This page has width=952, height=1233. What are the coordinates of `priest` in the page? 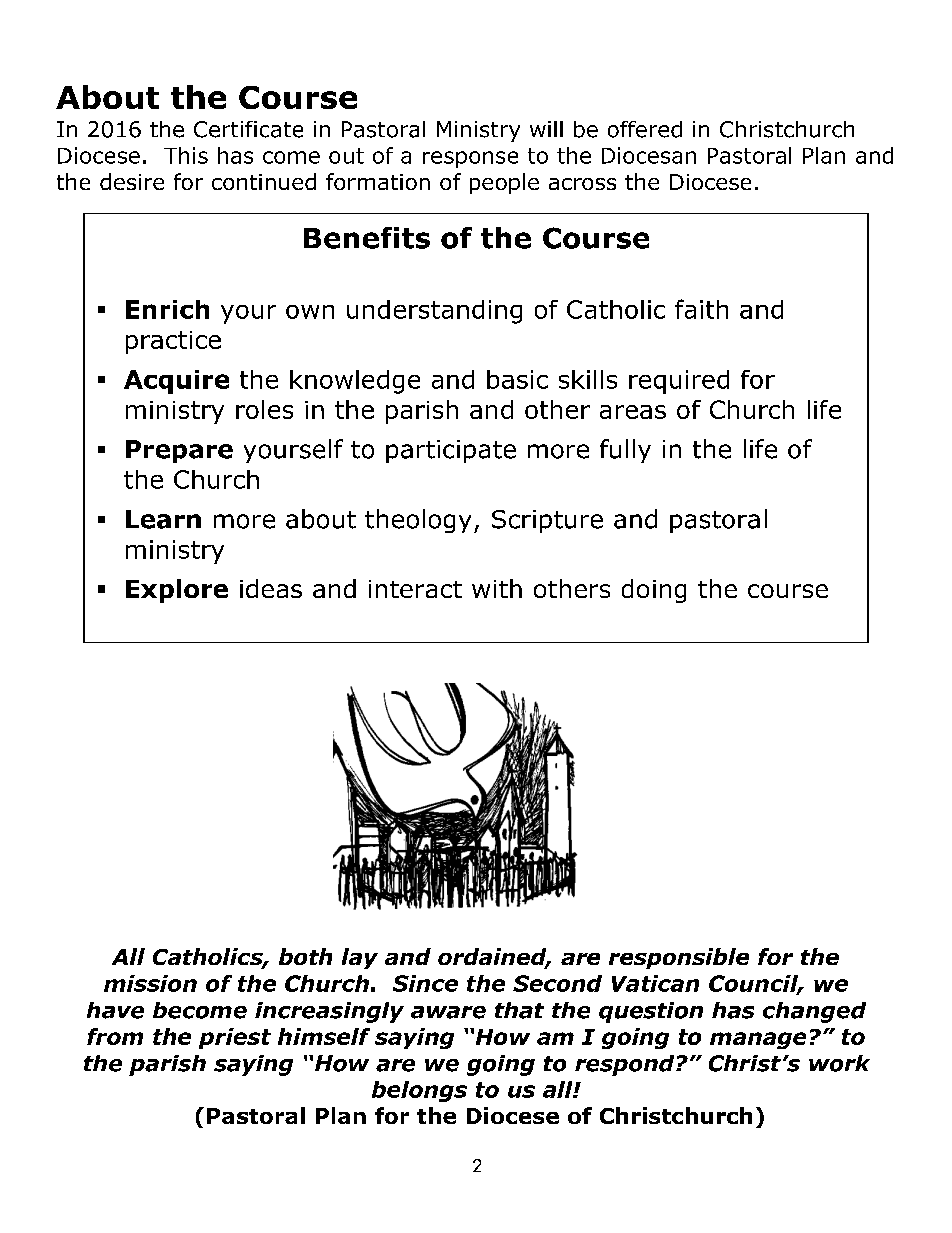 It's located at (235, 1038).
